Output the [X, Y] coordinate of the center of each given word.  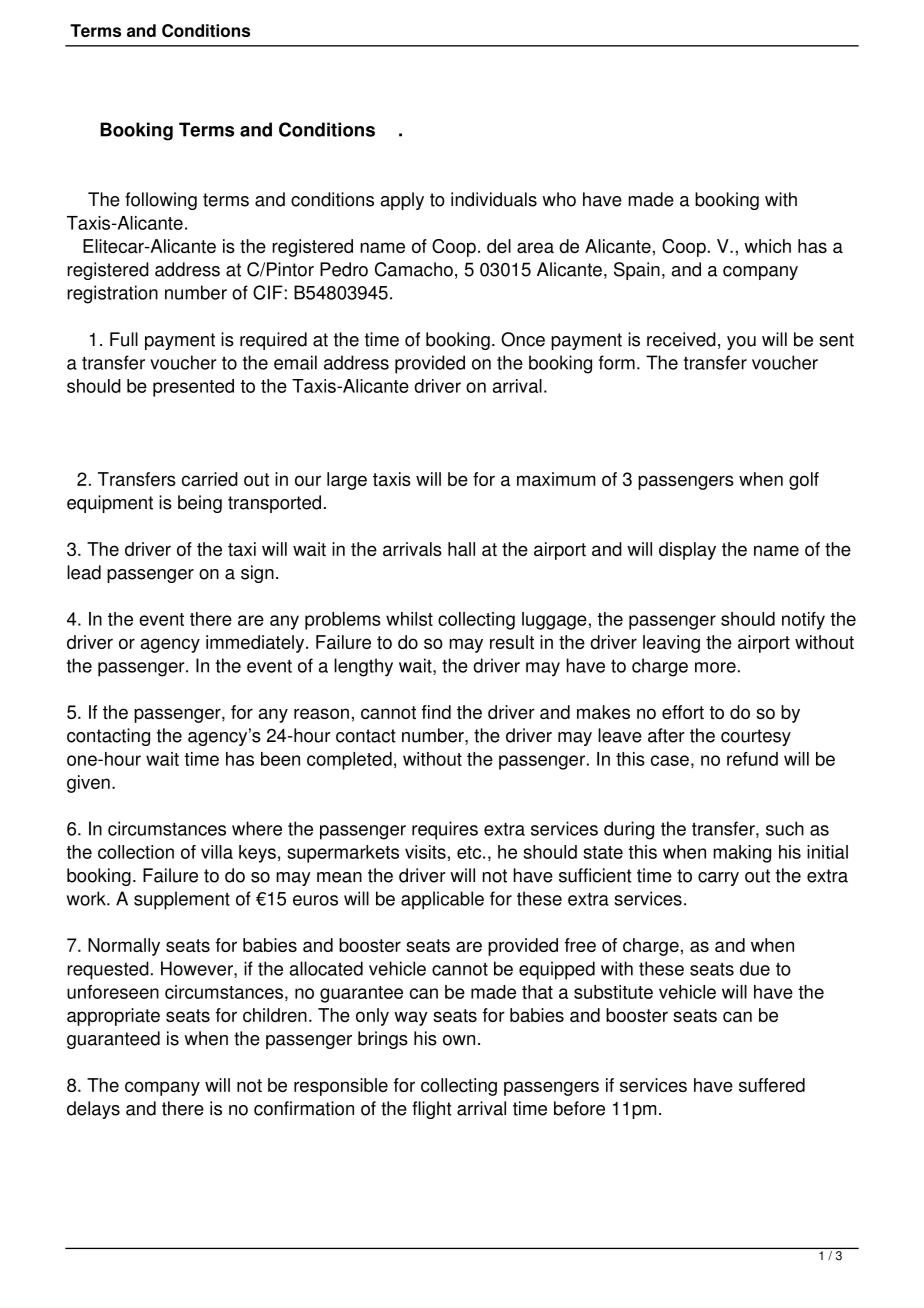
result [512, 642]
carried [210, 479]
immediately [256, 644]
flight [432, 1110]
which [767, 246]
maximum [556, 479]
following [161, 201]
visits [425, 852]
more [715, 667]
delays [93, 1110]
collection [136, 852]
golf [804, 481]
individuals [494, 199]
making [742, 854]
